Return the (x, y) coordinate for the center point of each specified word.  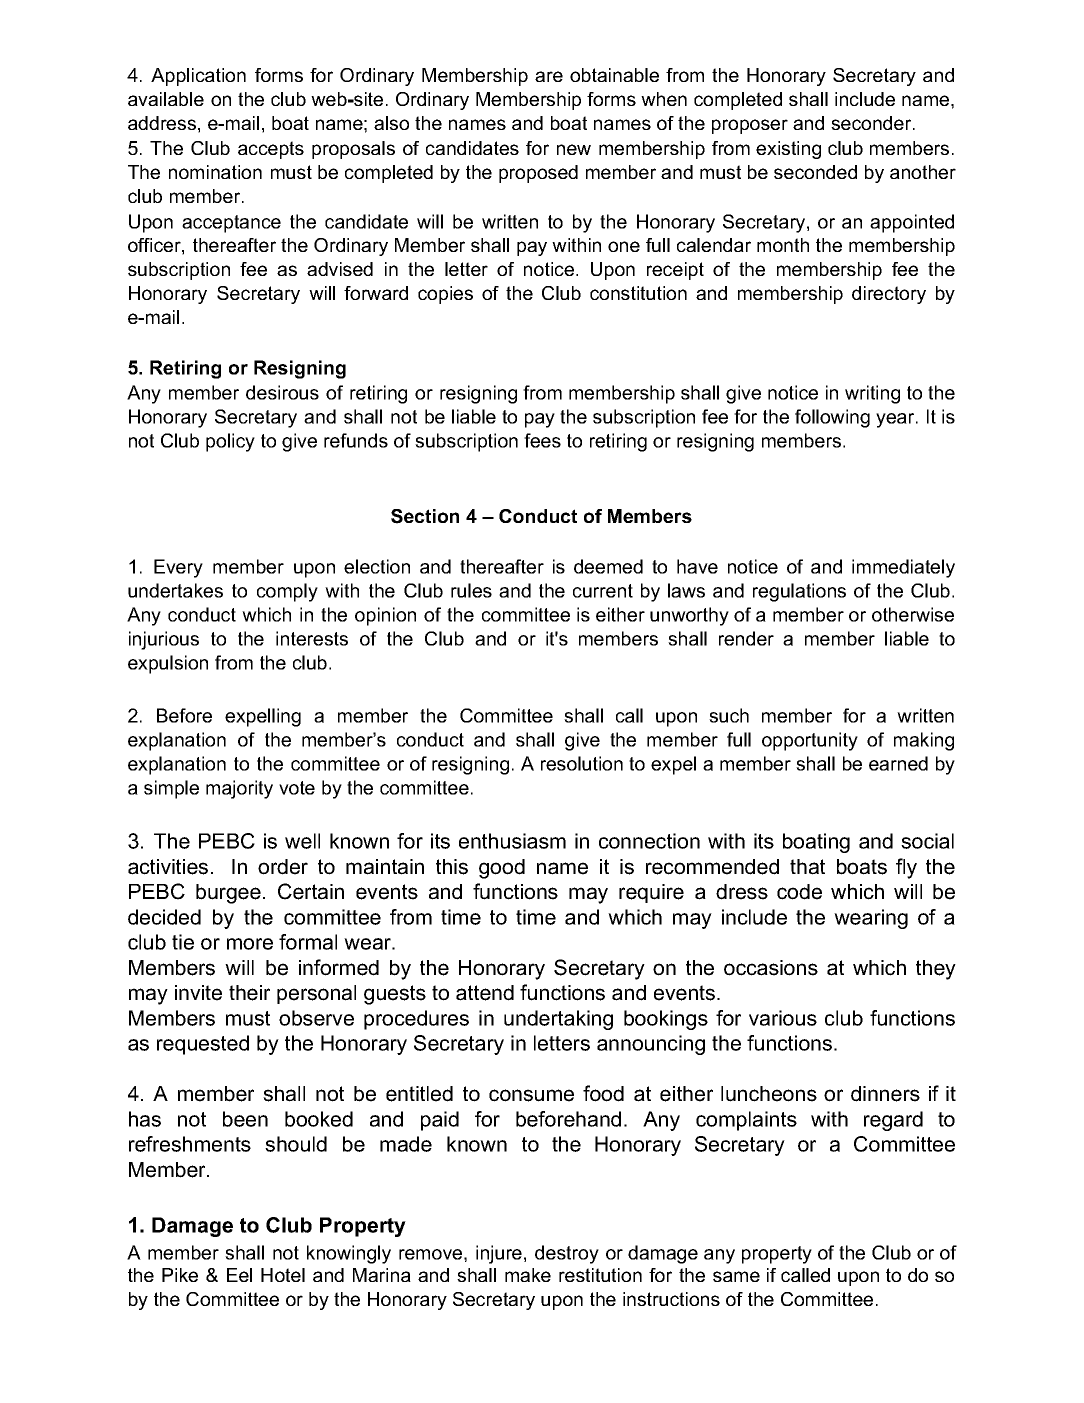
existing (788, 150)
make (528, 1275)
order (283, 867)
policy (230, 442)
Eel (239, 1275)
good (502, 869)
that (807, 867)
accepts (271, 150)
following (832, 418)
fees (542, 440)
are (549, 76)
